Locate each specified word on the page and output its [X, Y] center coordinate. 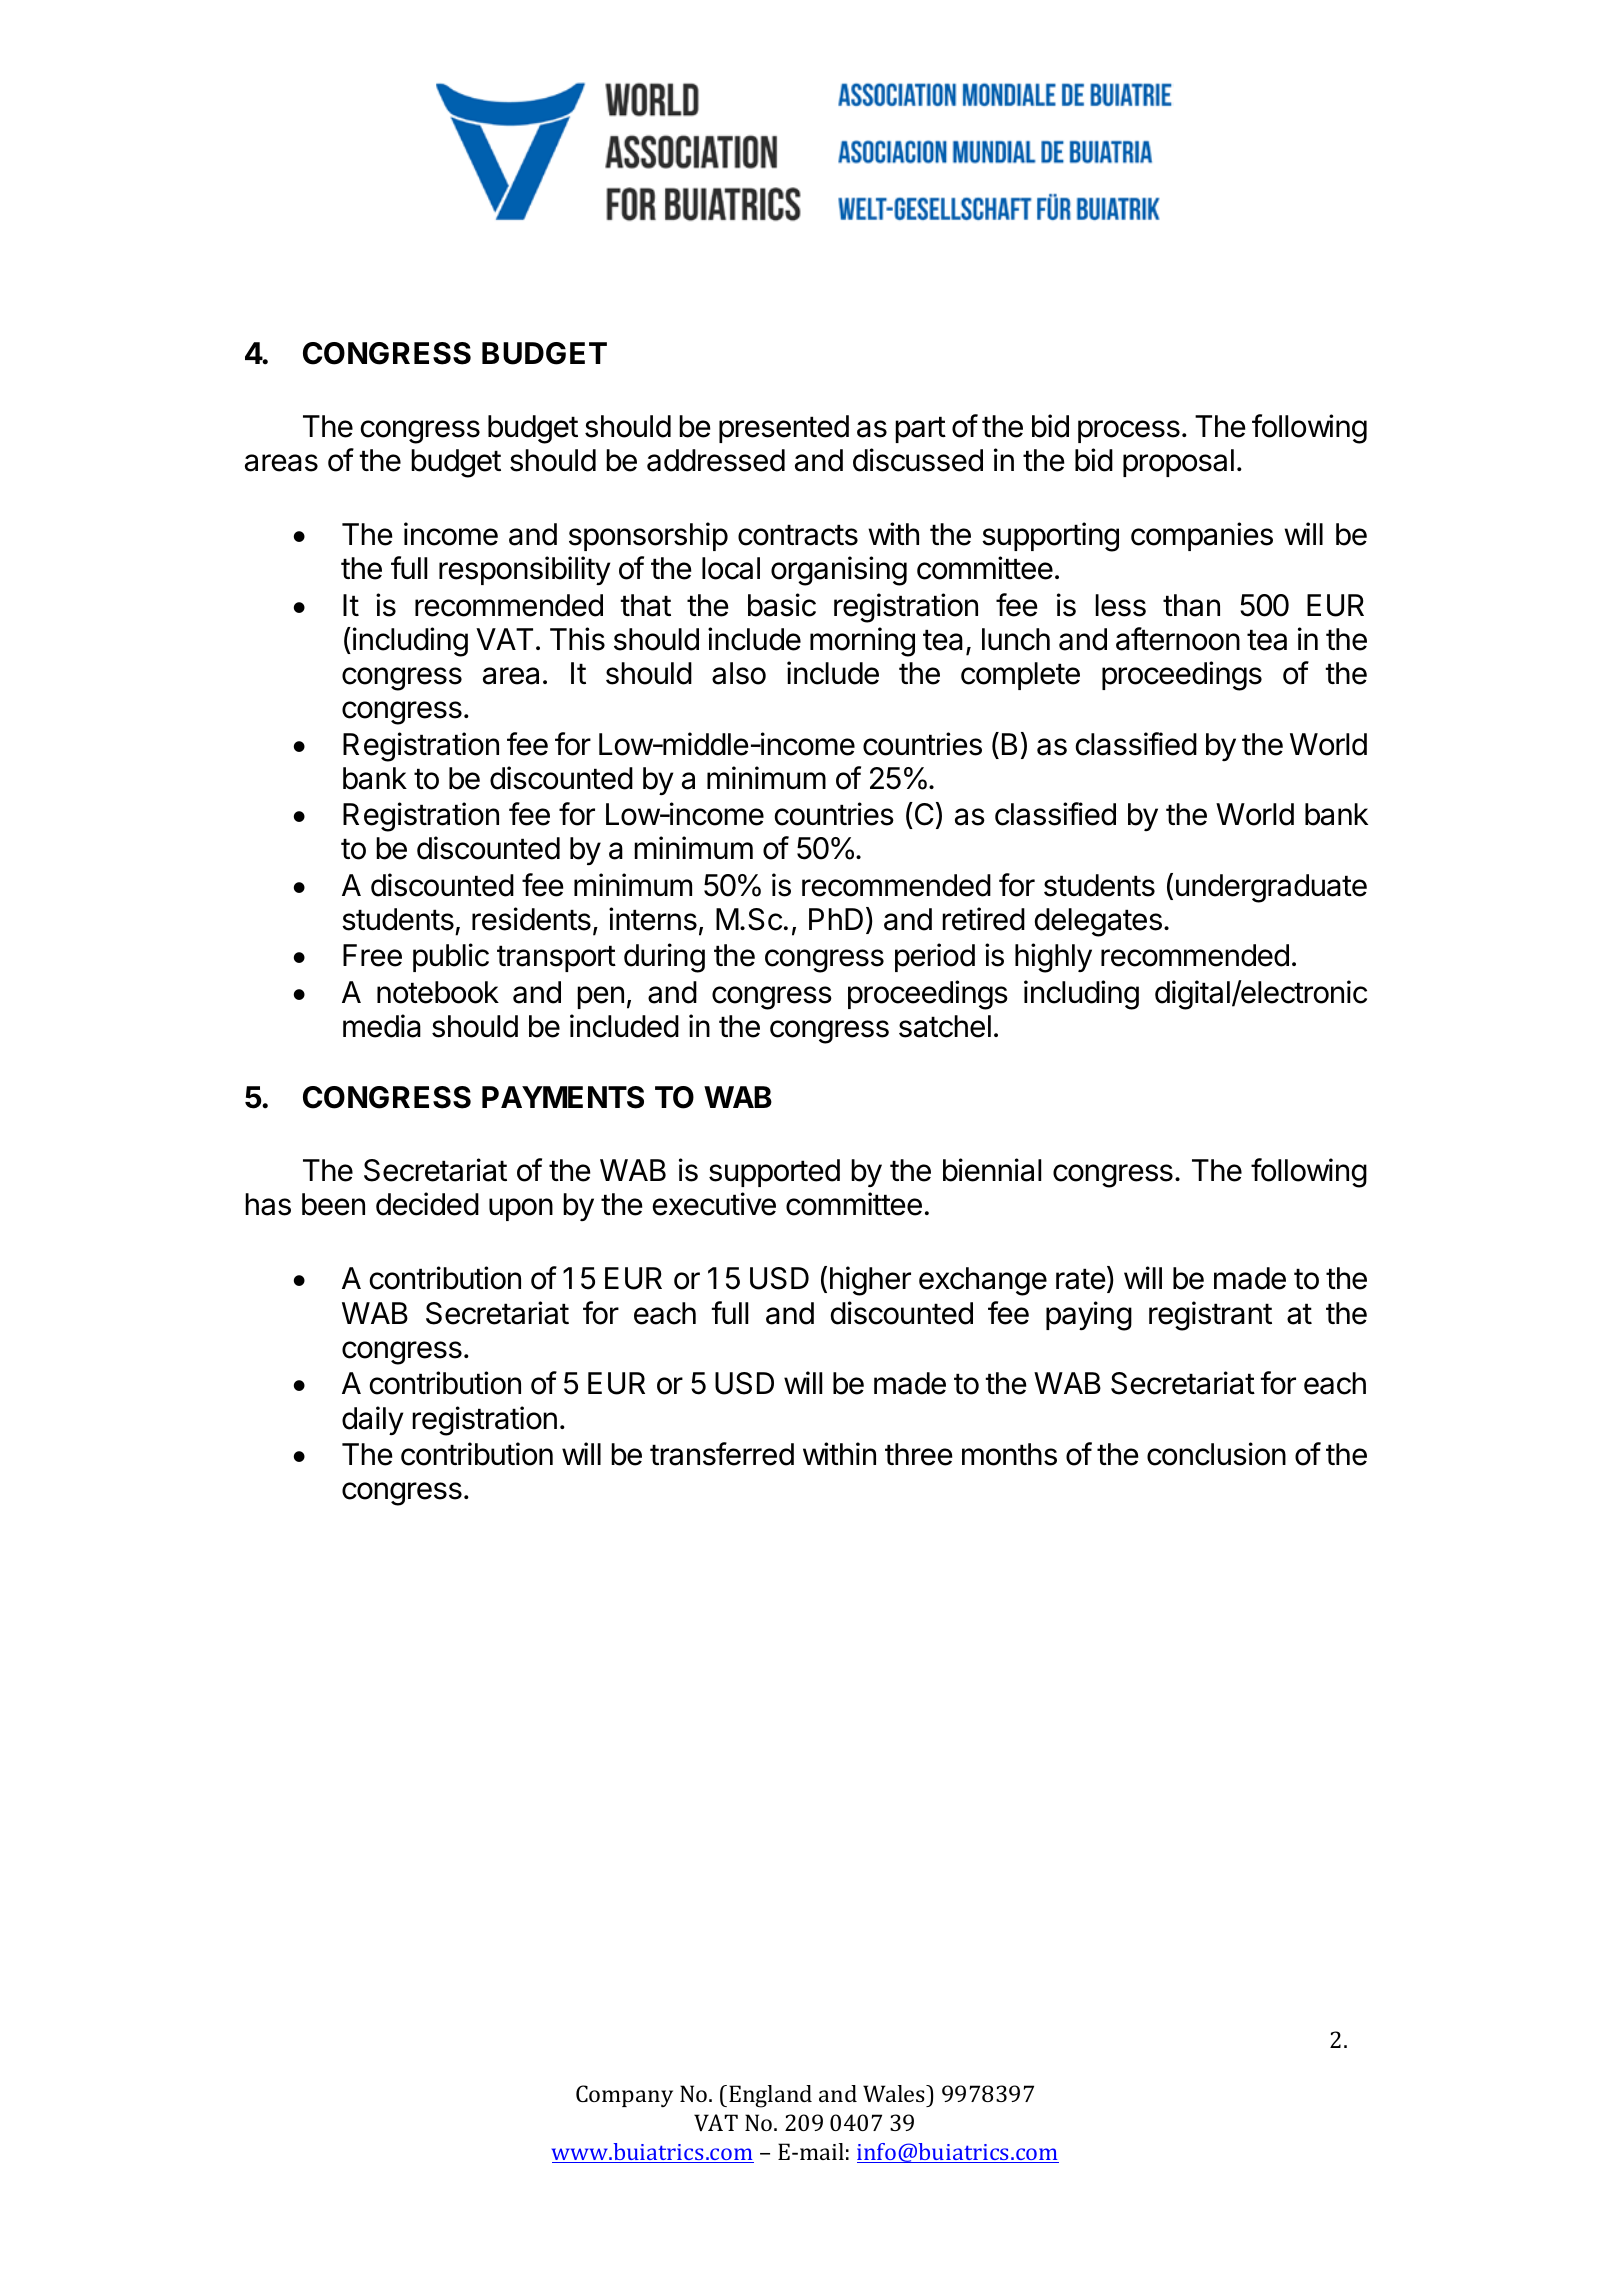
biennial [992, 1170]
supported [774, 1173]
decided [427, 1204]
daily [372, 1420]
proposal [1178, 463]
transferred [722, 1454]
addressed [716, 460]
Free [372, 955]
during [664, 958]
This [577, 639]
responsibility [524, 570]
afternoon [1178, 639]
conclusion [1216, 1454]
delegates [1098, 922]
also [739, 673]
